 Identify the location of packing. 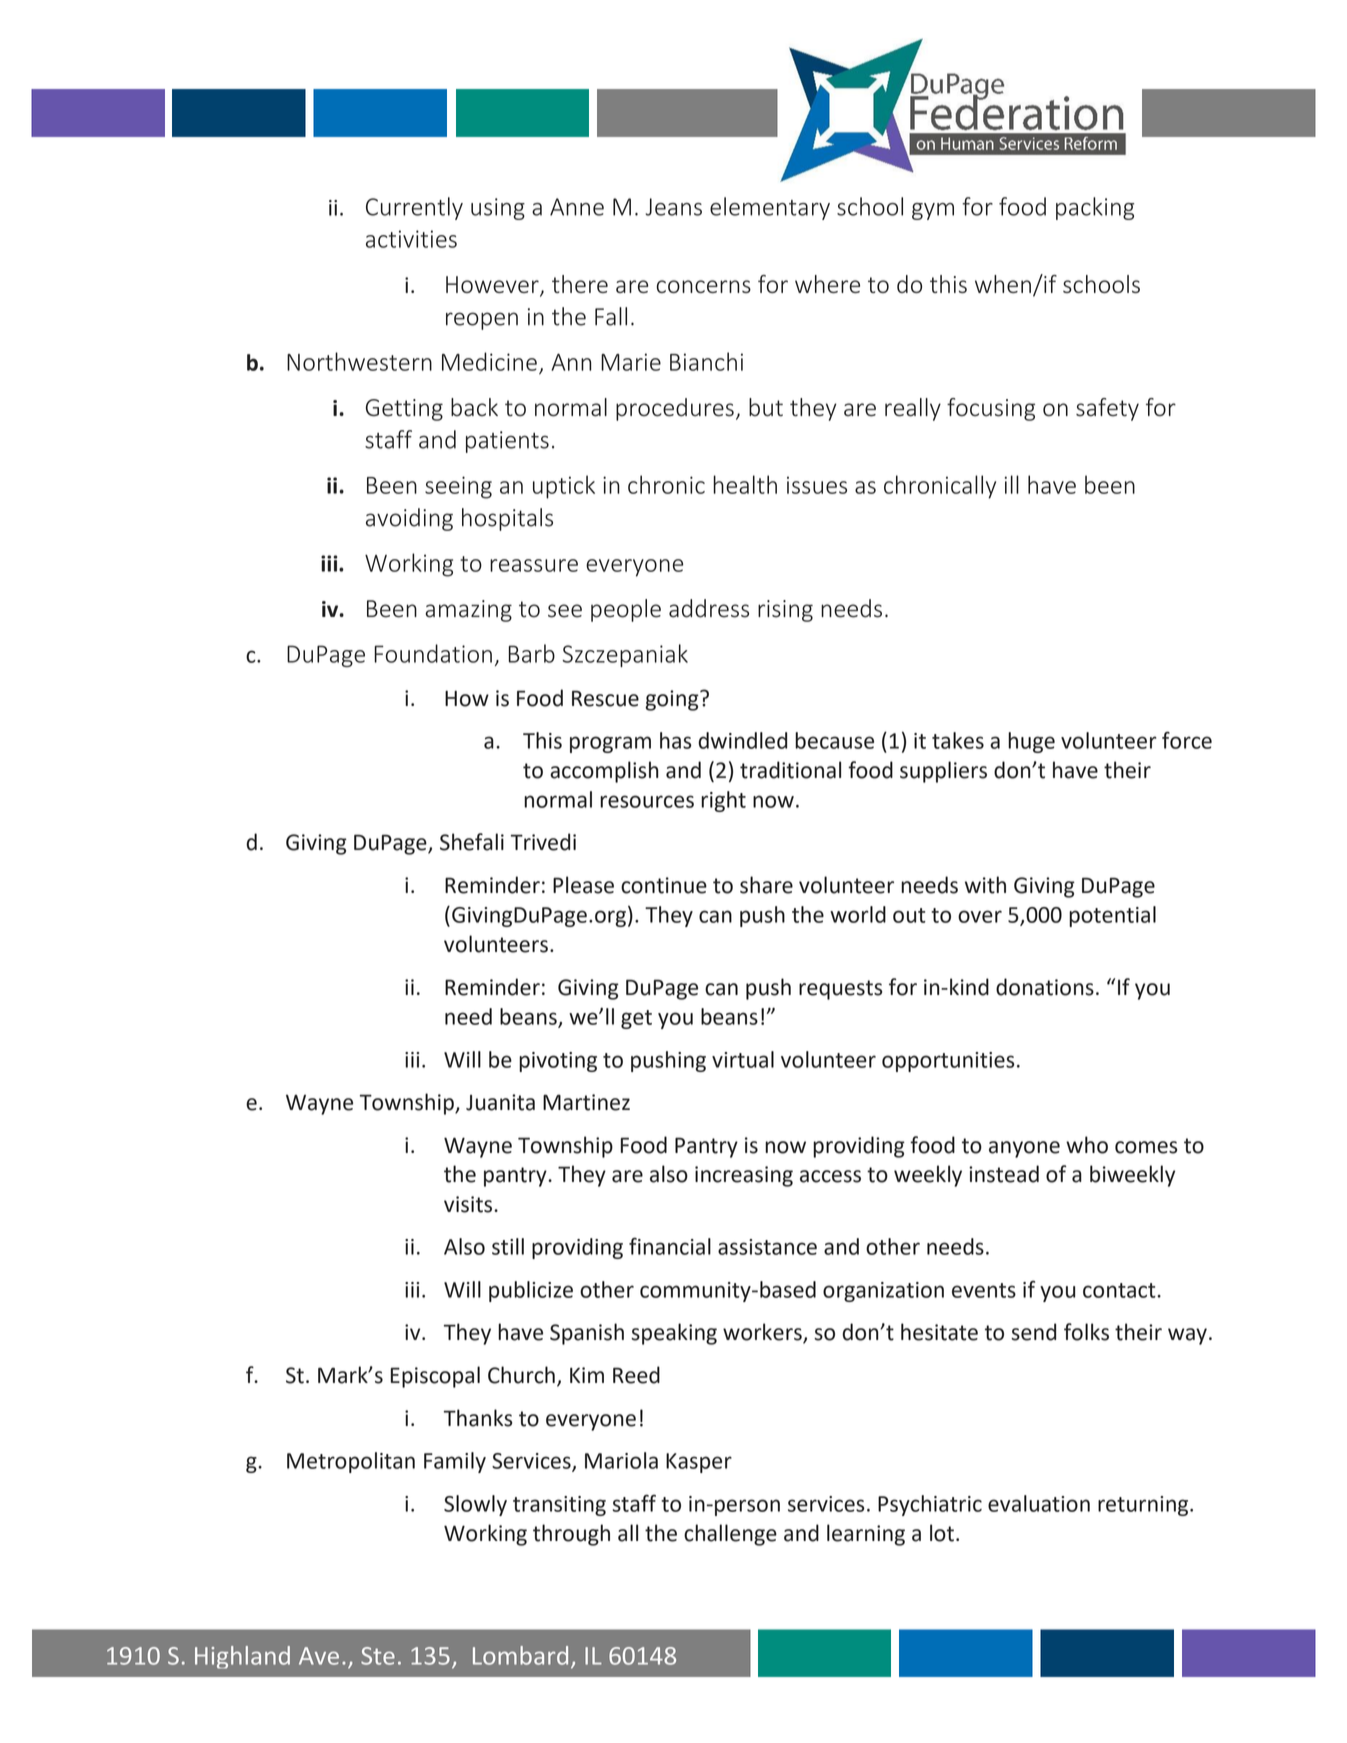
(1095, 208).
